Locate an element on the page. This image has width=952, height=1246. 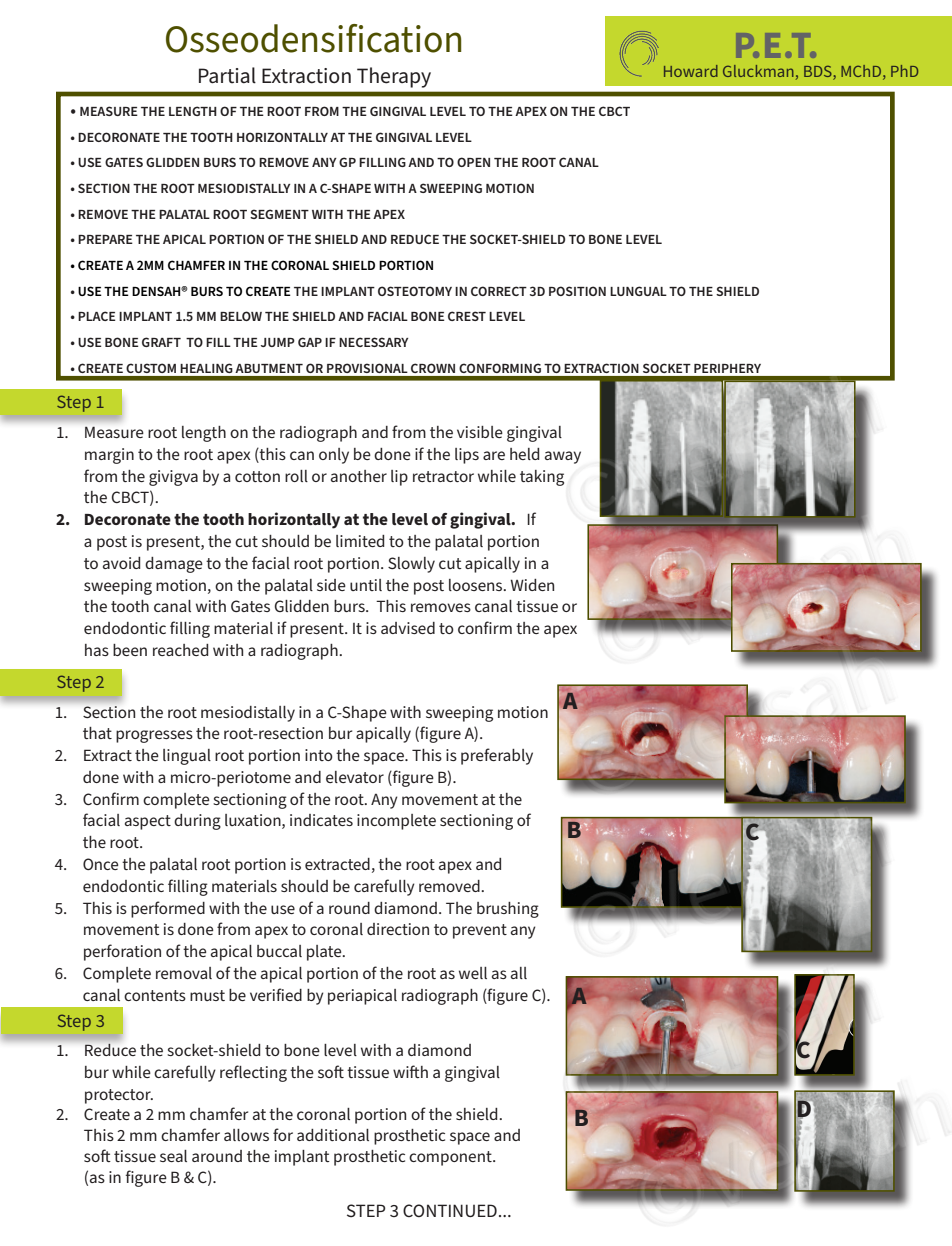
advised is located at coordinates (408, 628).
